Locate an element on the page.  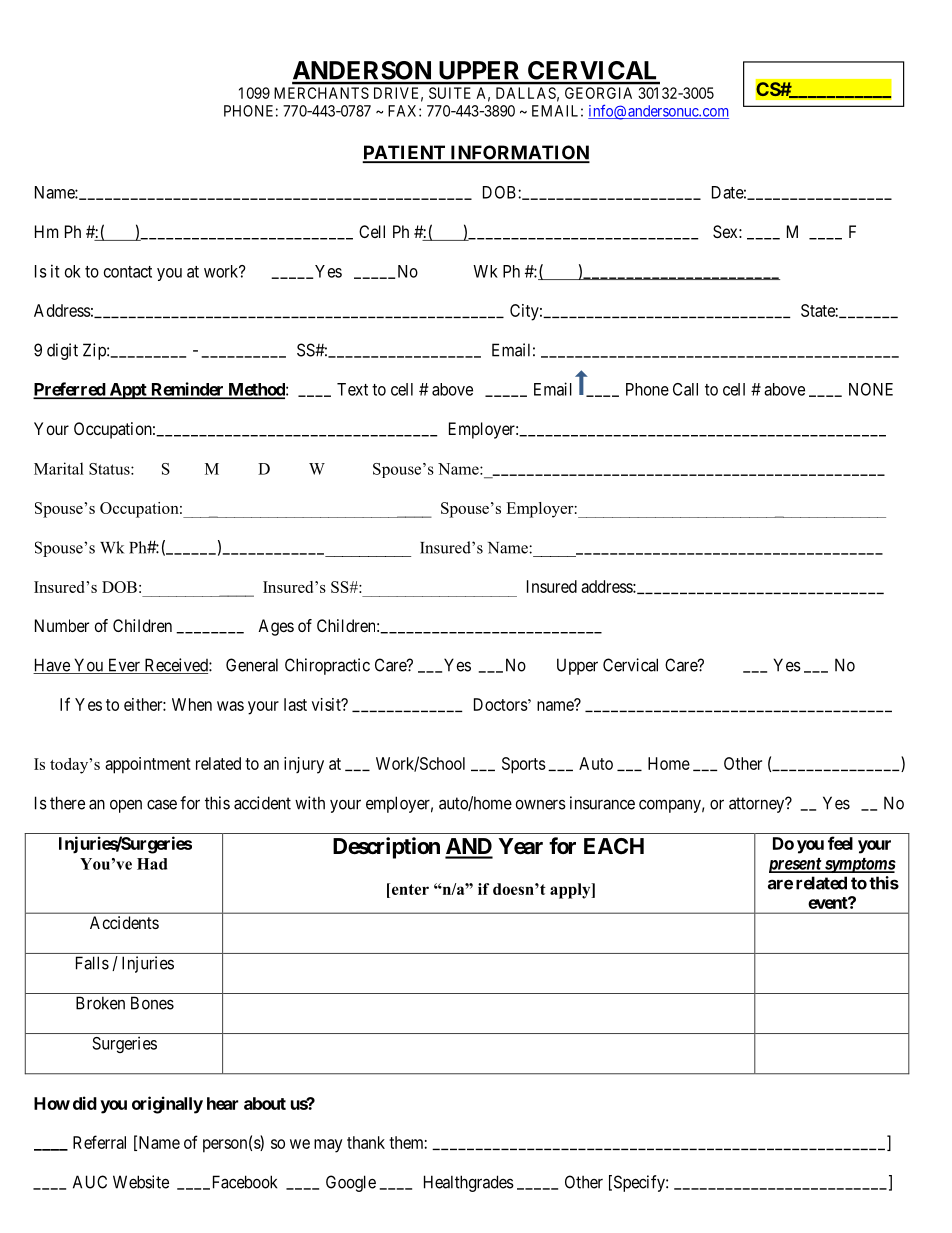
insurance is located at coordinates (602, 803).
